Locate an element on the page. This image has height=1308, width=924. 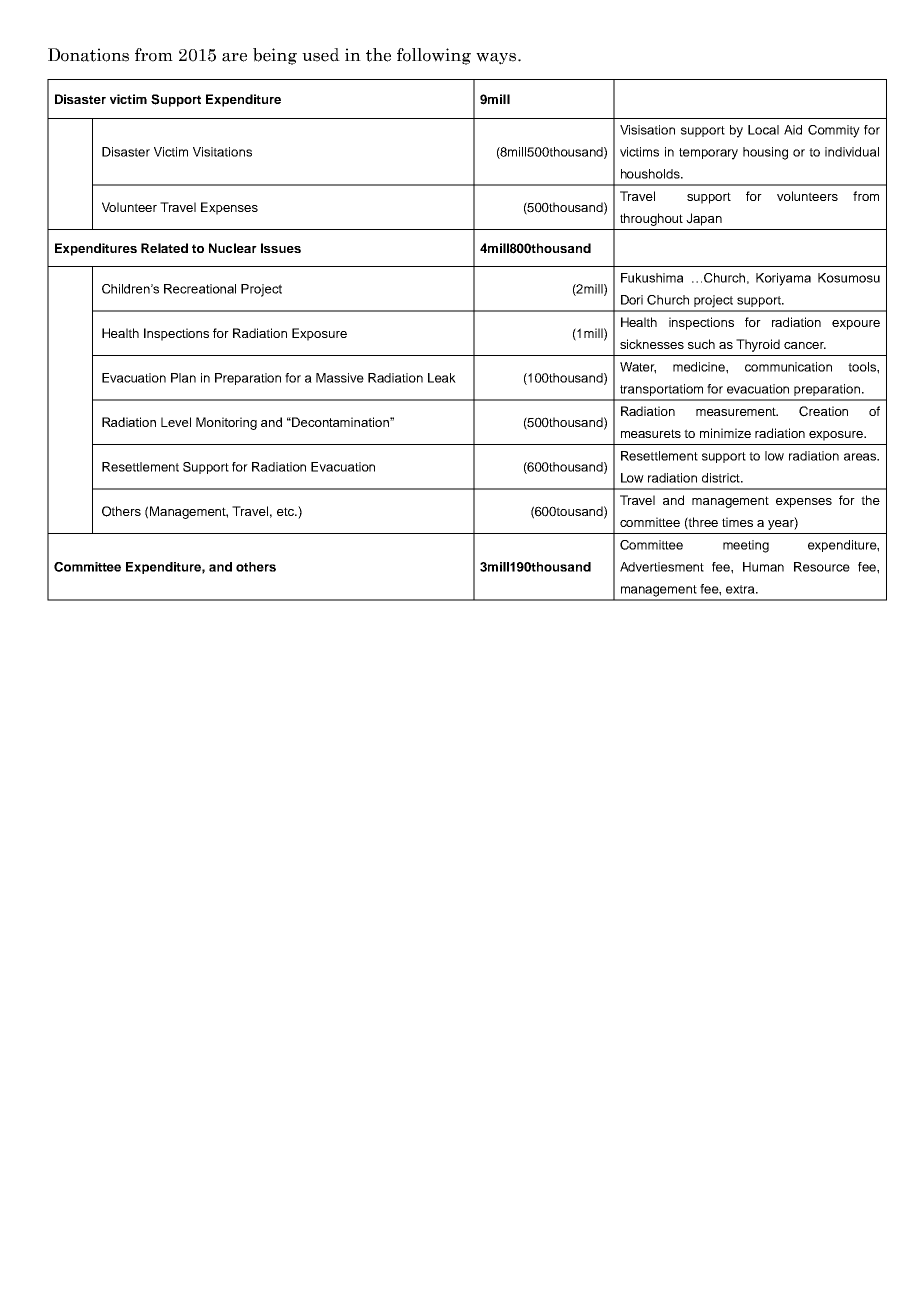
following is located at coordinates (434, 56).
